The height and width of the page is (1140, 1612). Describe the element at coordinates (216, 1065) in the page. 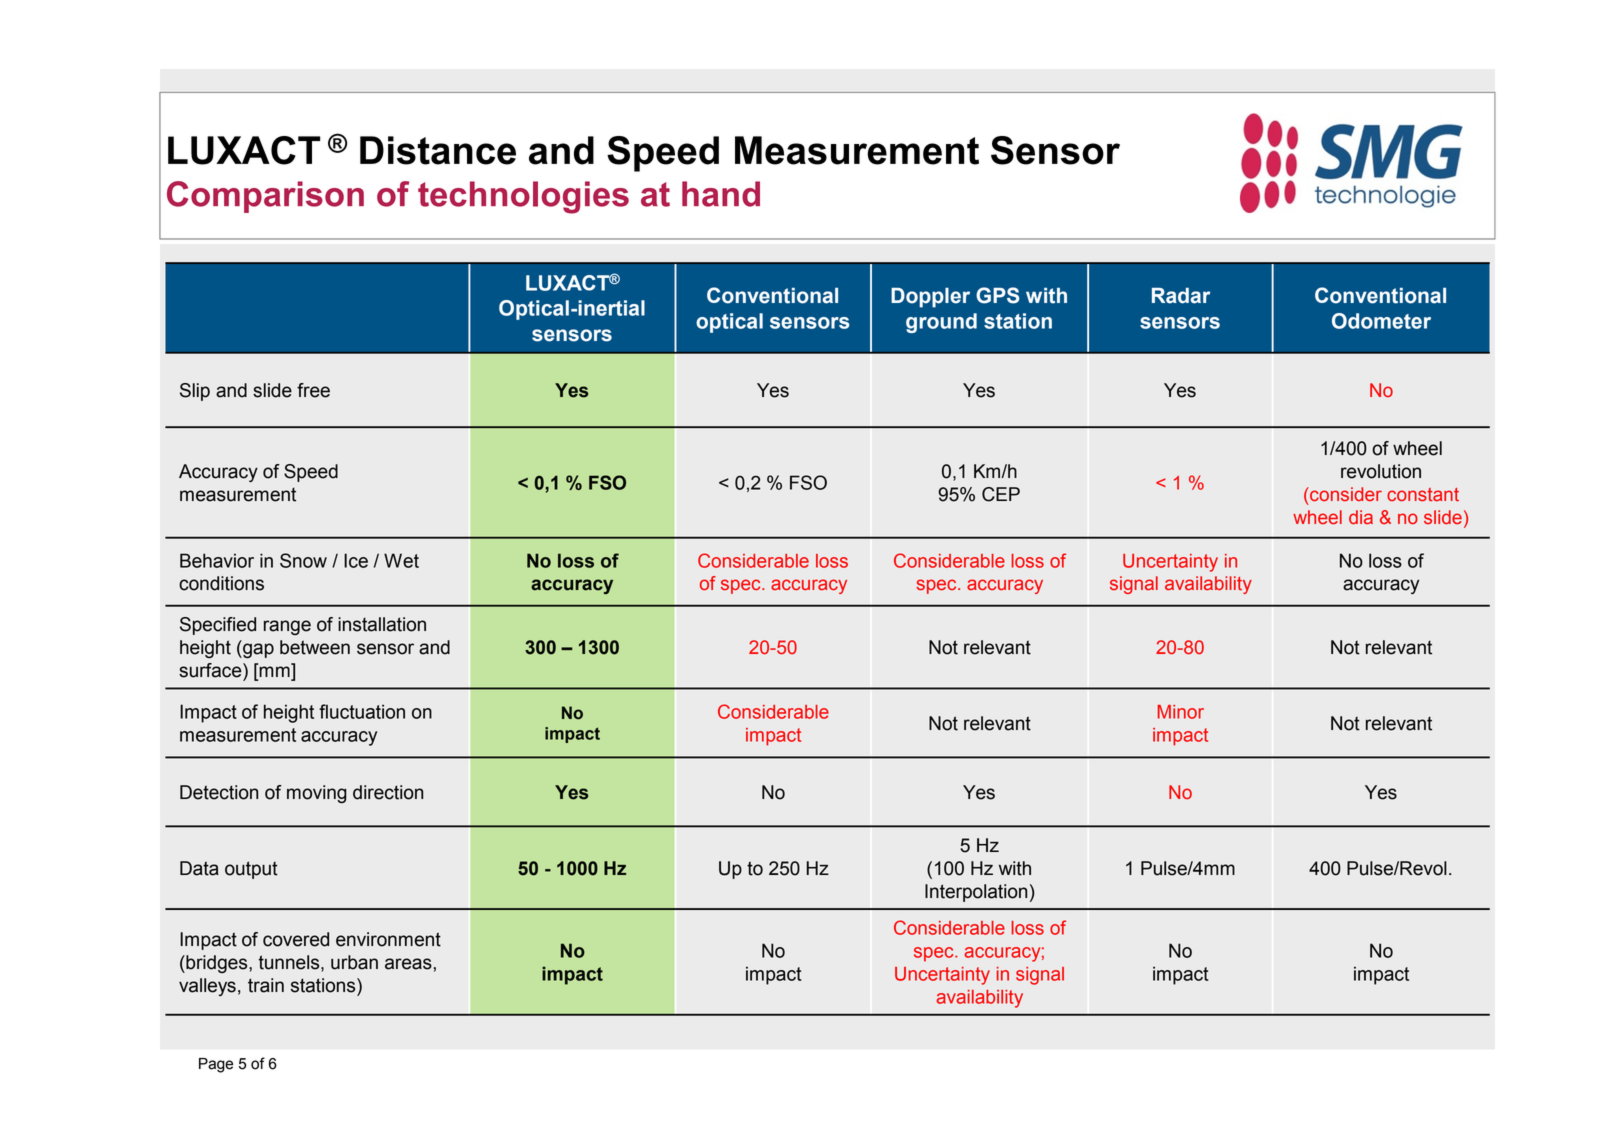

I see `Page` at that location.
